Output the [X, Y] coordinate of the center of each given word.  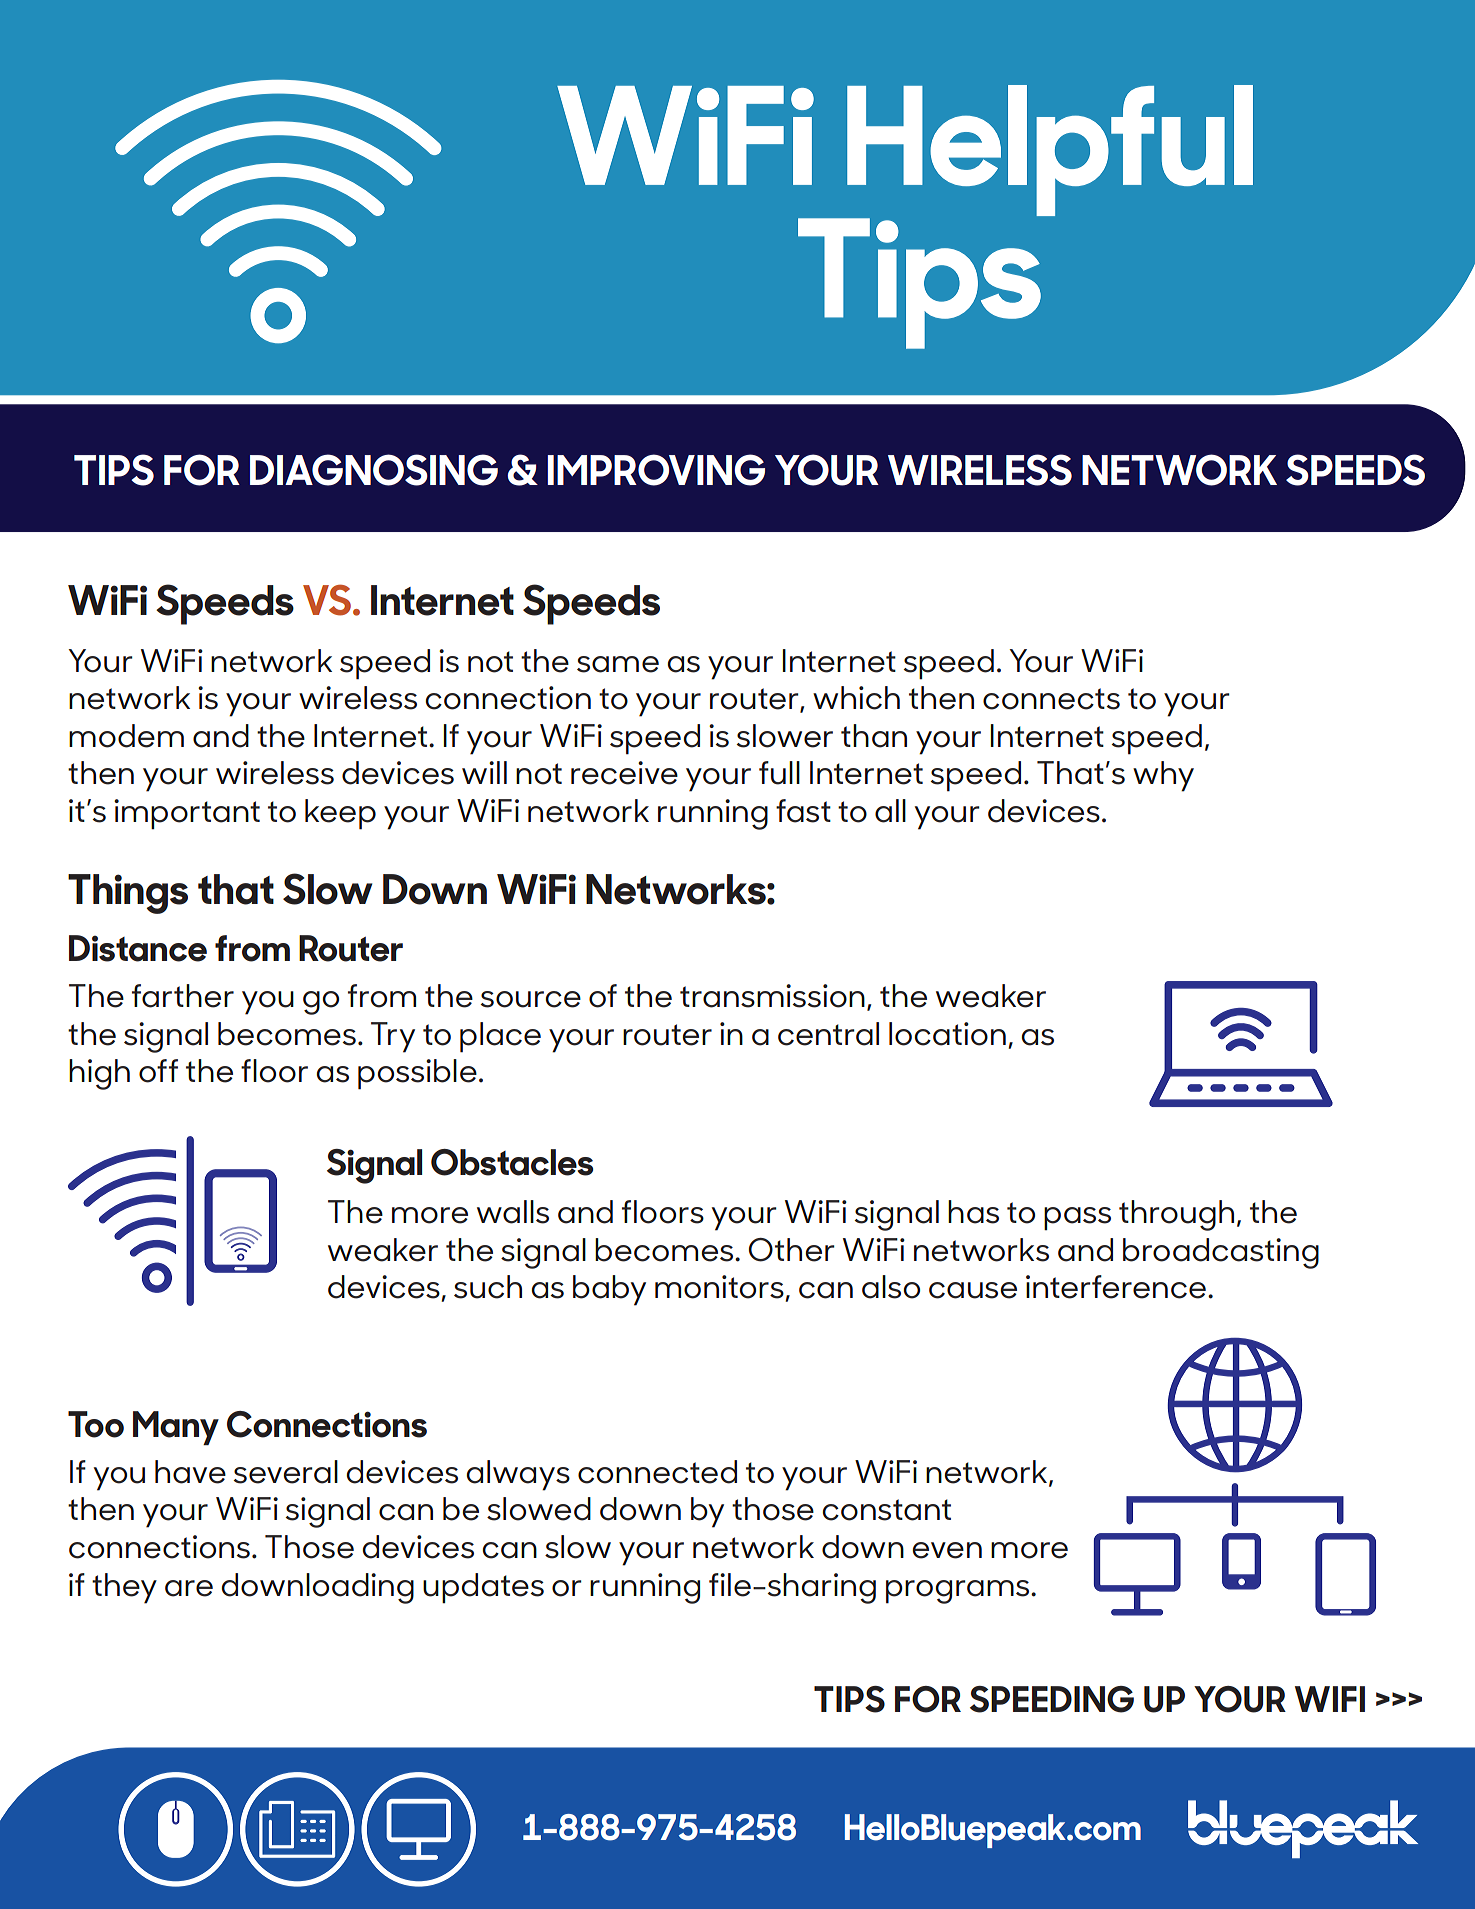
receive [624, 773]
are [189, 1588]
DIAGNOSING [374, 470]
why [1163, 776]
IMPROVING [656, 470]
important [187, 814]
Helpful [1050, 150]
